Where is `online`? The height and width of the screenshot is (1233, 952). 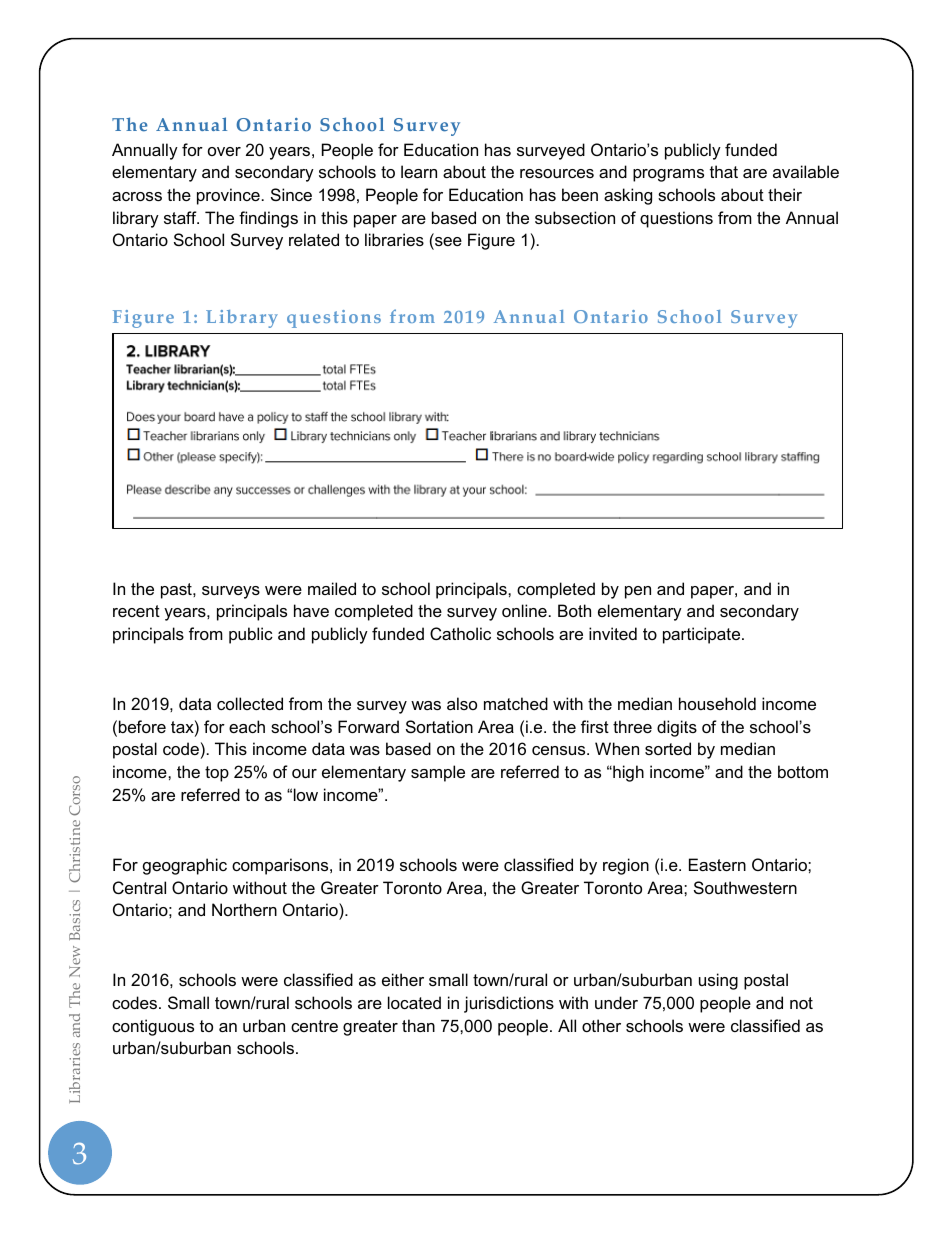 online is located at coordinates (524, 610).
